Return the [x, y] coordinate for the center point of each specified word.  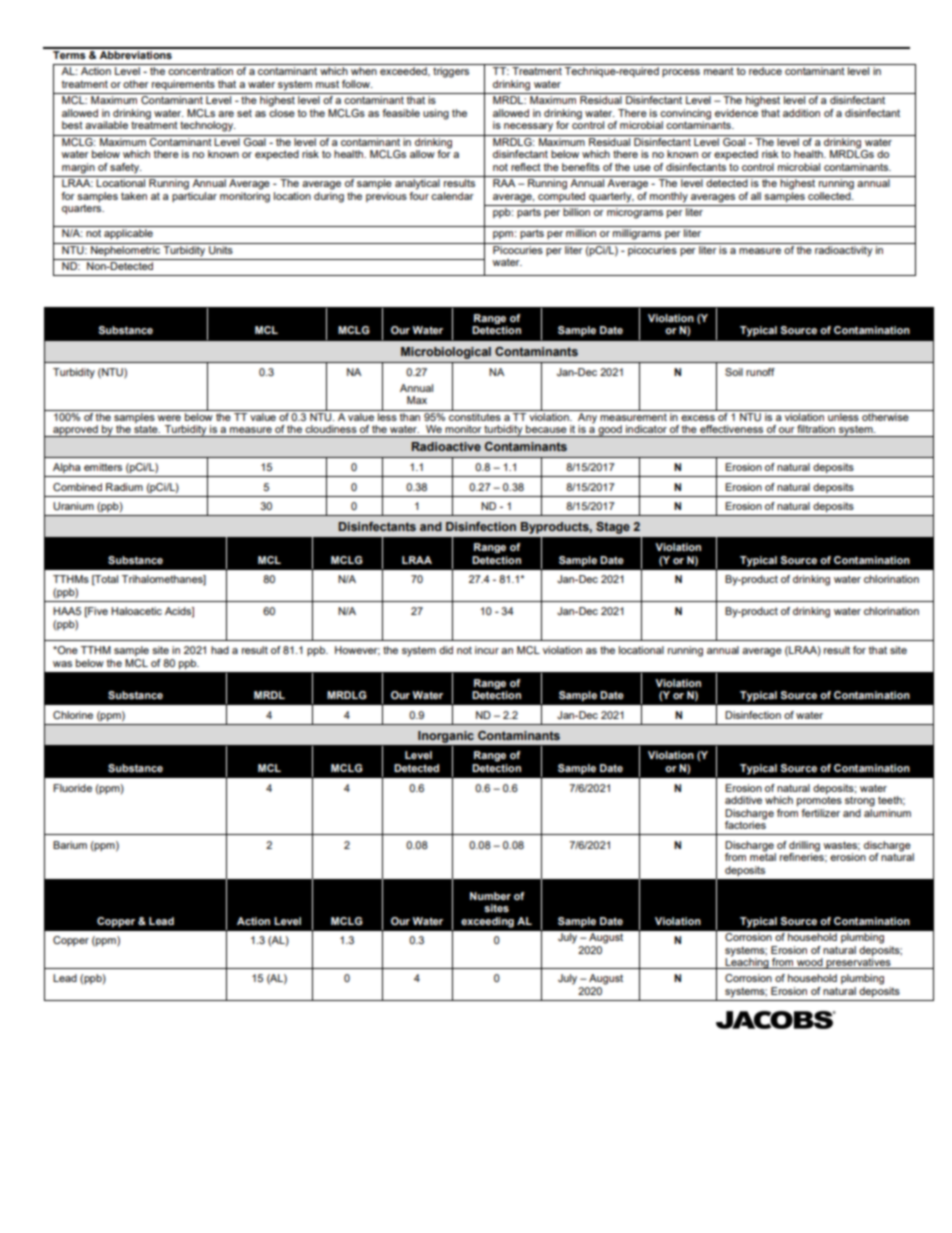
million [581, 233]
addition [801, 113]
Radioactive [446, 446]
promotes [819, 801]
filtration [816, 429]
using [436, 114]
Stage [613, 528]
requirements [183, 85]
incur [487, 650]
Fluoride [72, 788]
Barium [70, 845]
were [169, 418]
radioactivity [844, 250]
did [446, 650]
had [220, 650]
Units [221, 248]
